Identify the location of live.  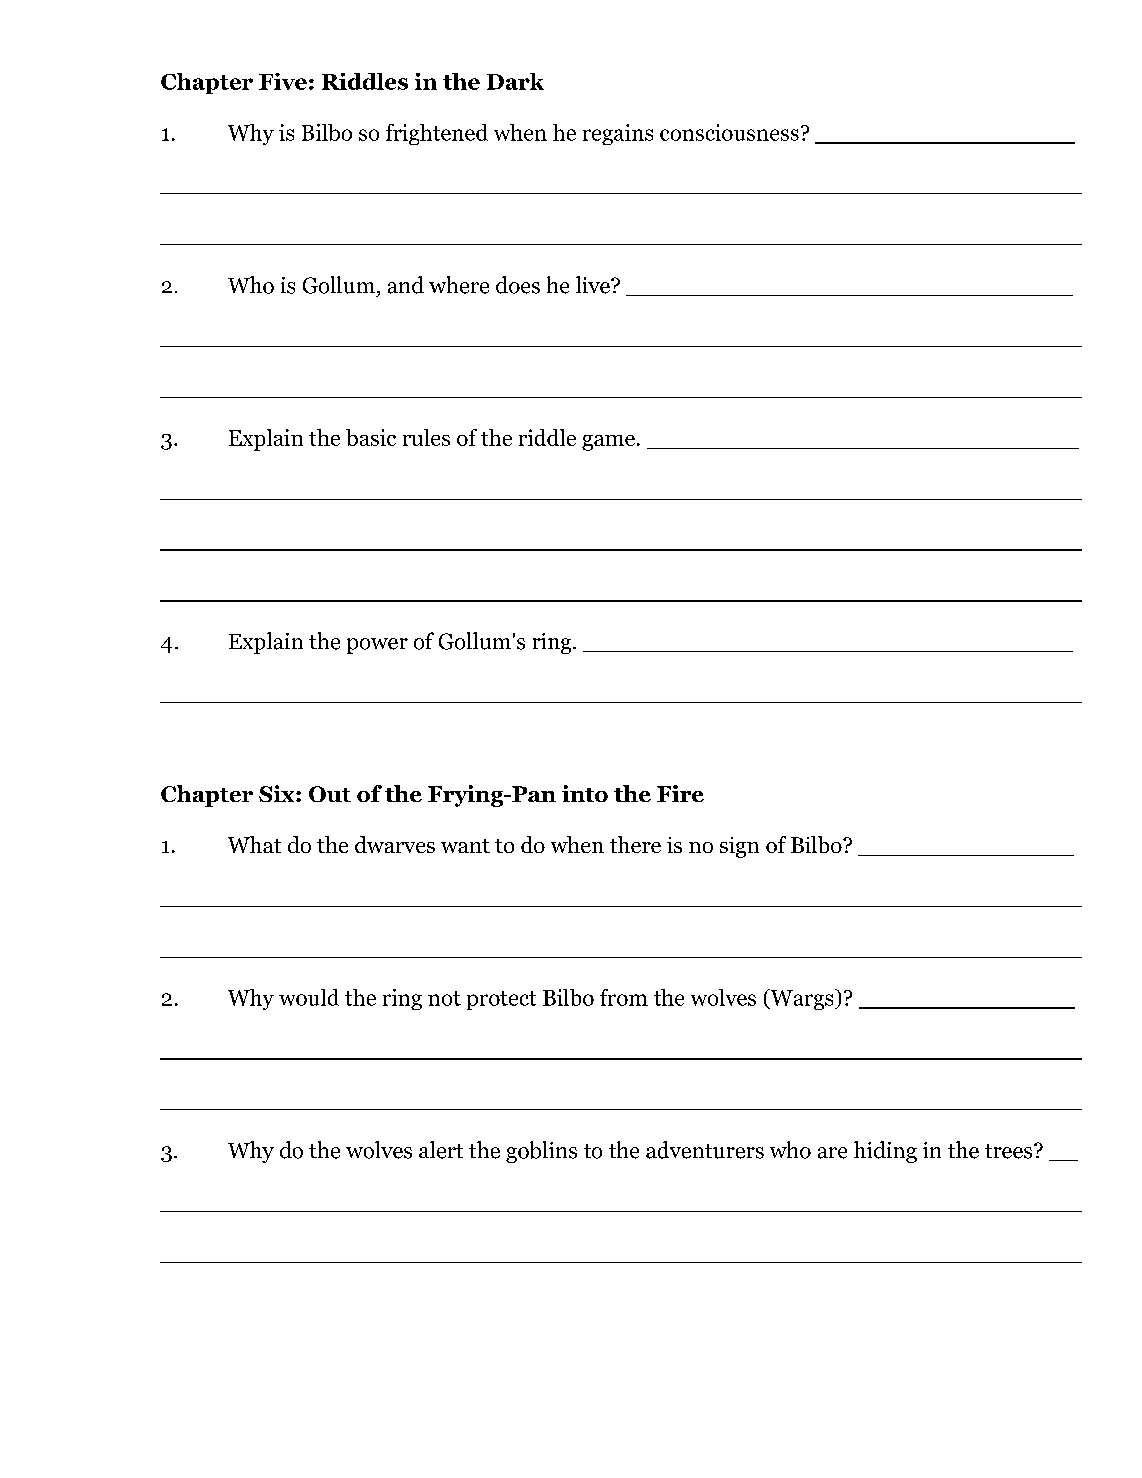
(594, 285).
